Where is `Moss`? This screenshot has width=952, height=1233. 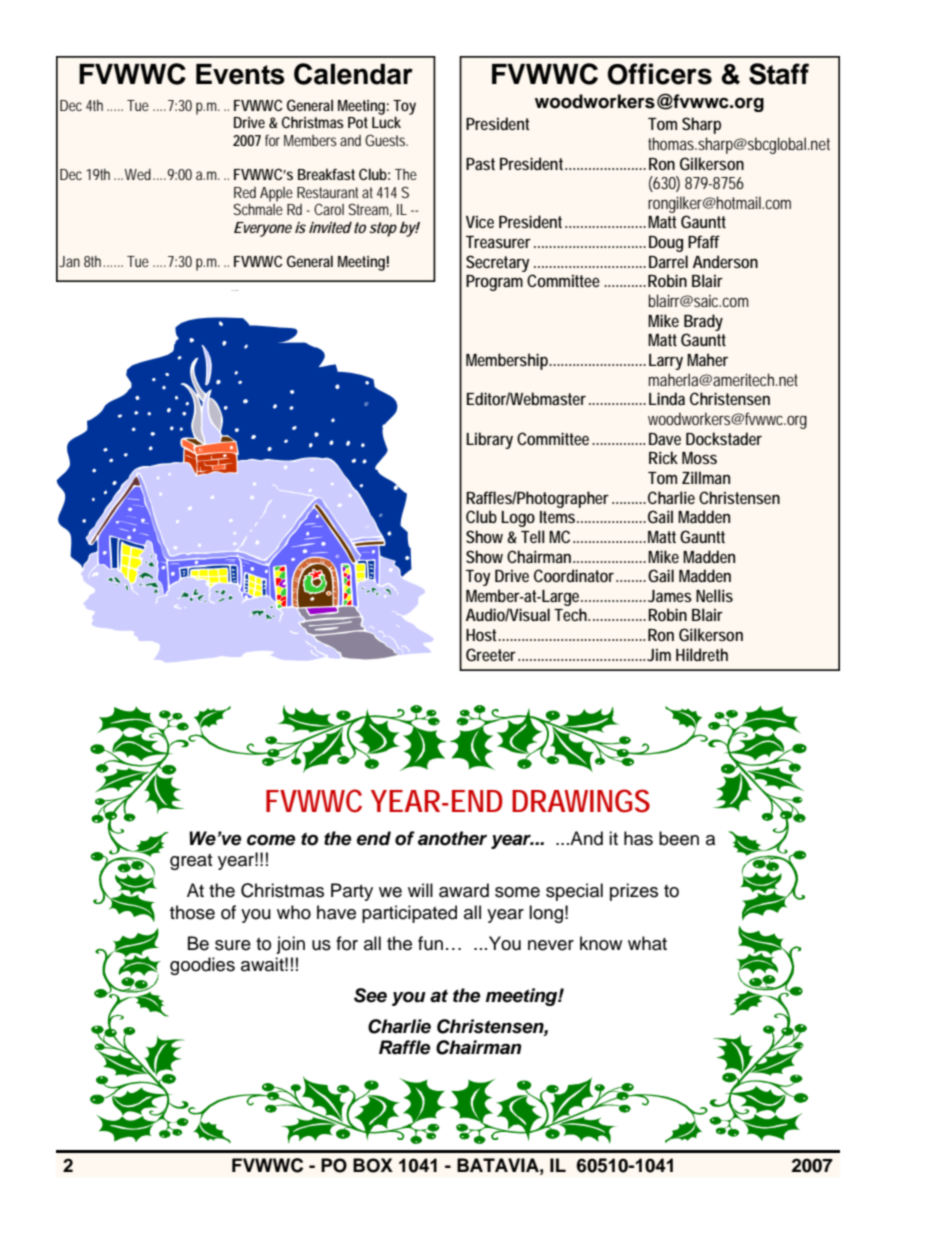 Moss is located at coordinates (699, 458).
